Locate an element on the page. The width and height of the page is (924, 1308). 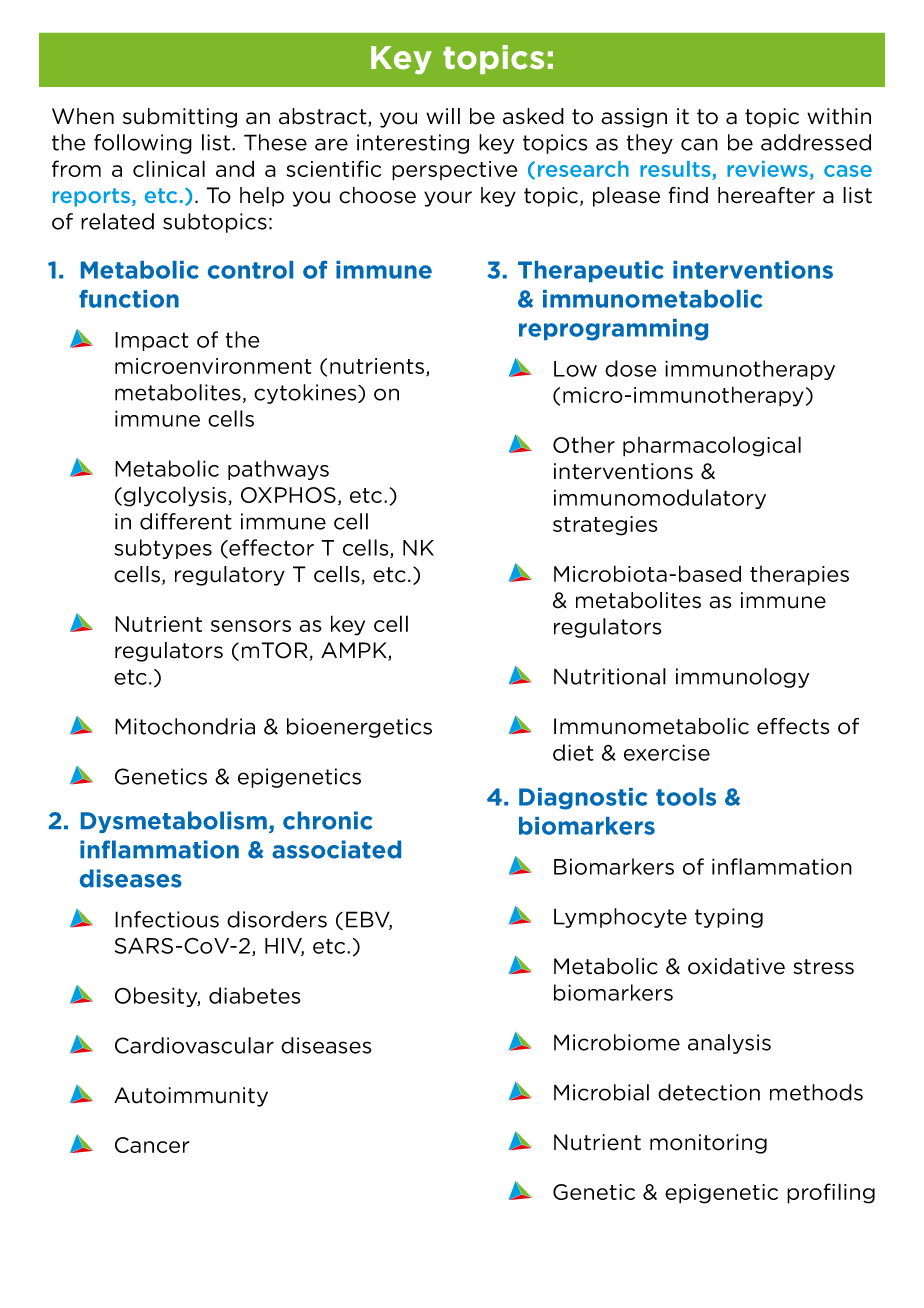
Impact is located at coordinates (152, 341).
